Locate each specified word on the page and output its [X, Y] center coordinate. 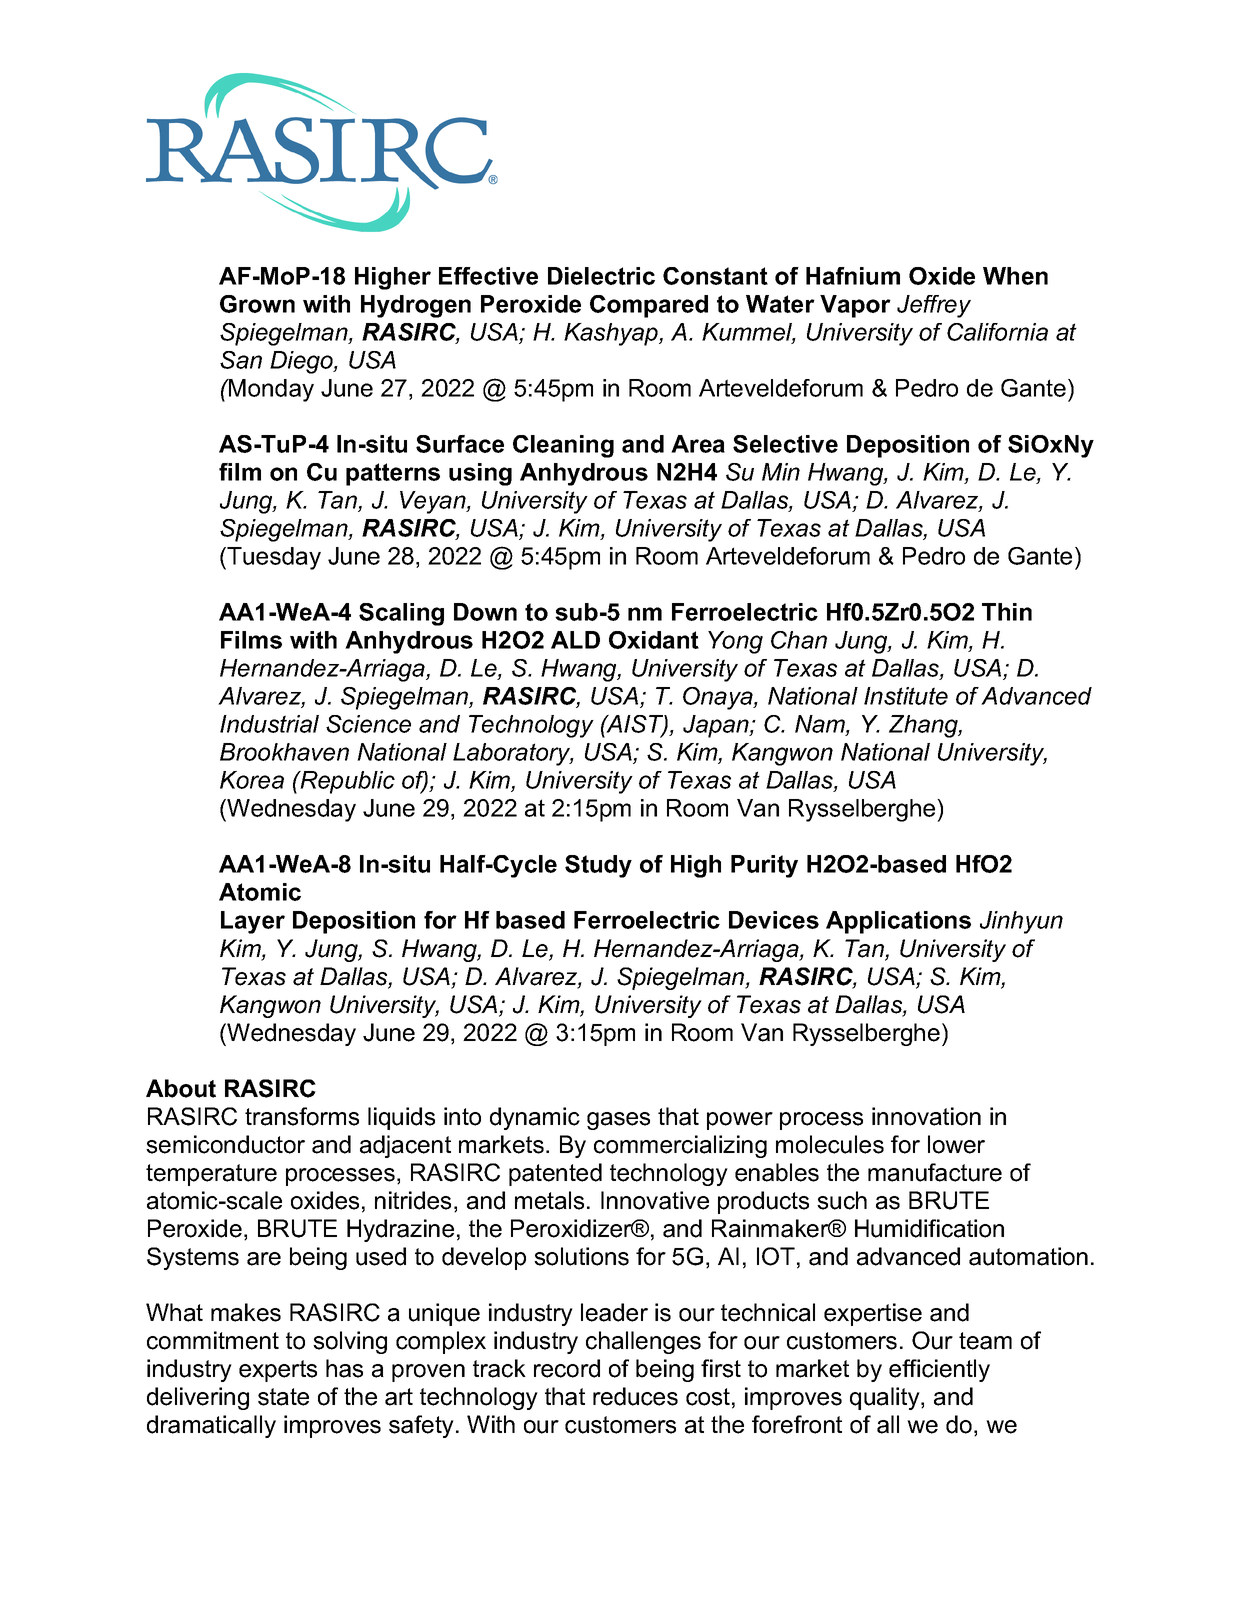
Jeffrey [934, 306]
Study [598, 866]
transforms [302, 1116]
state [283, 1397]
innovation [926, 1116]
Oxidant [654, 640]
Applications [898, 922]
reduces [635, 1396]
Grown [257, 304]
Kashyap [612, 334]
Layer [253, 922]
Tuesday [273, 558]
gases [618, 1121]
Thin [1007, 612]
